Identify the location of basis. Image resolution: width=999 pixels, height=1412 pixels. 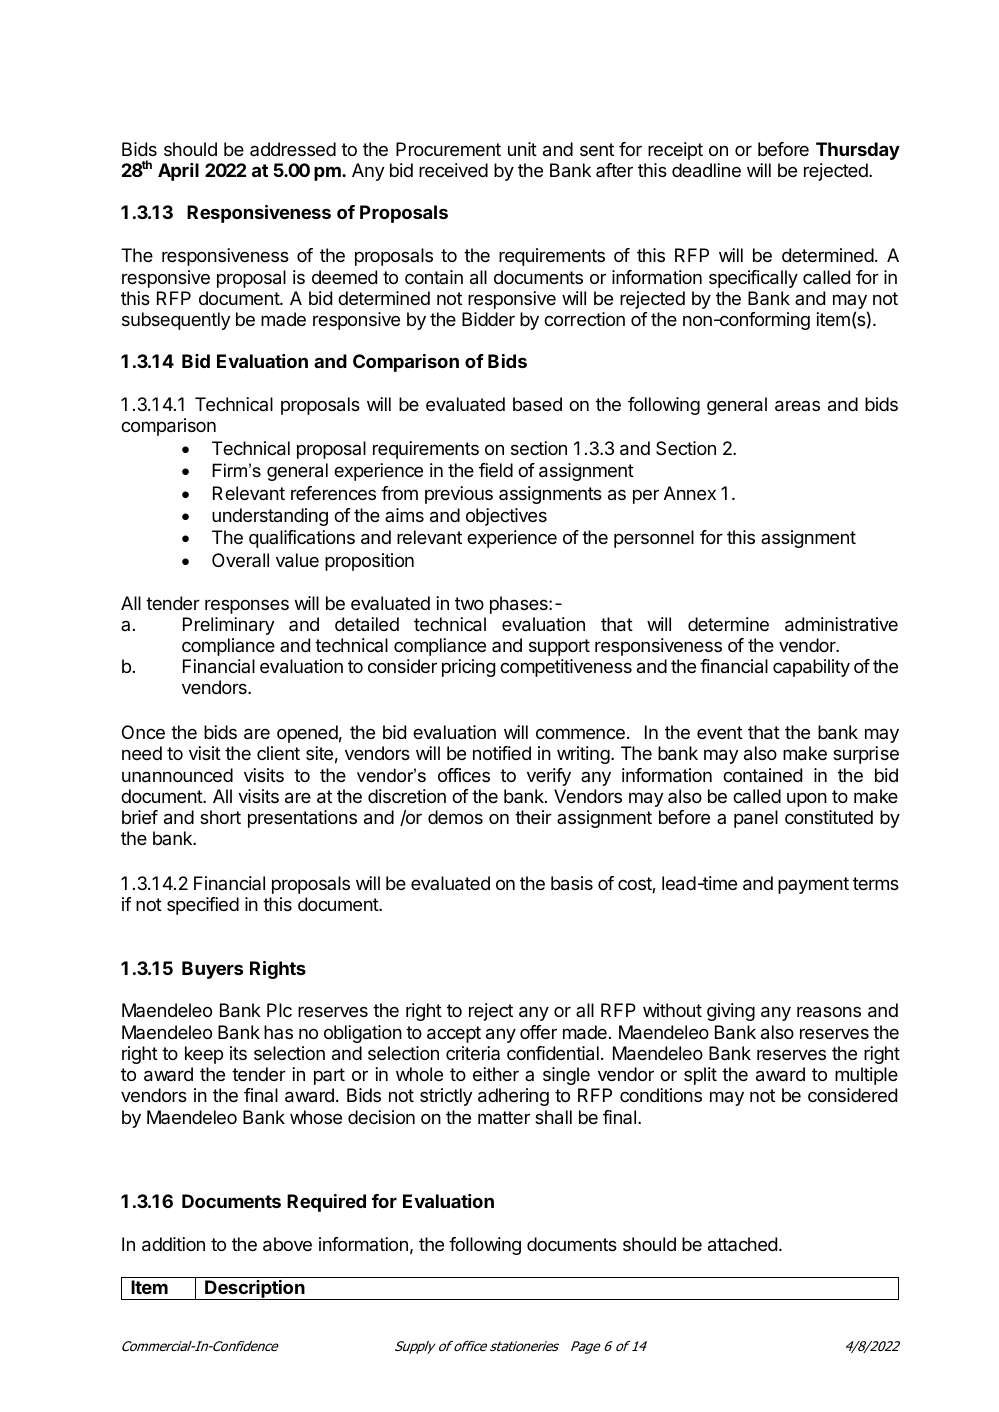
(572, 883).
